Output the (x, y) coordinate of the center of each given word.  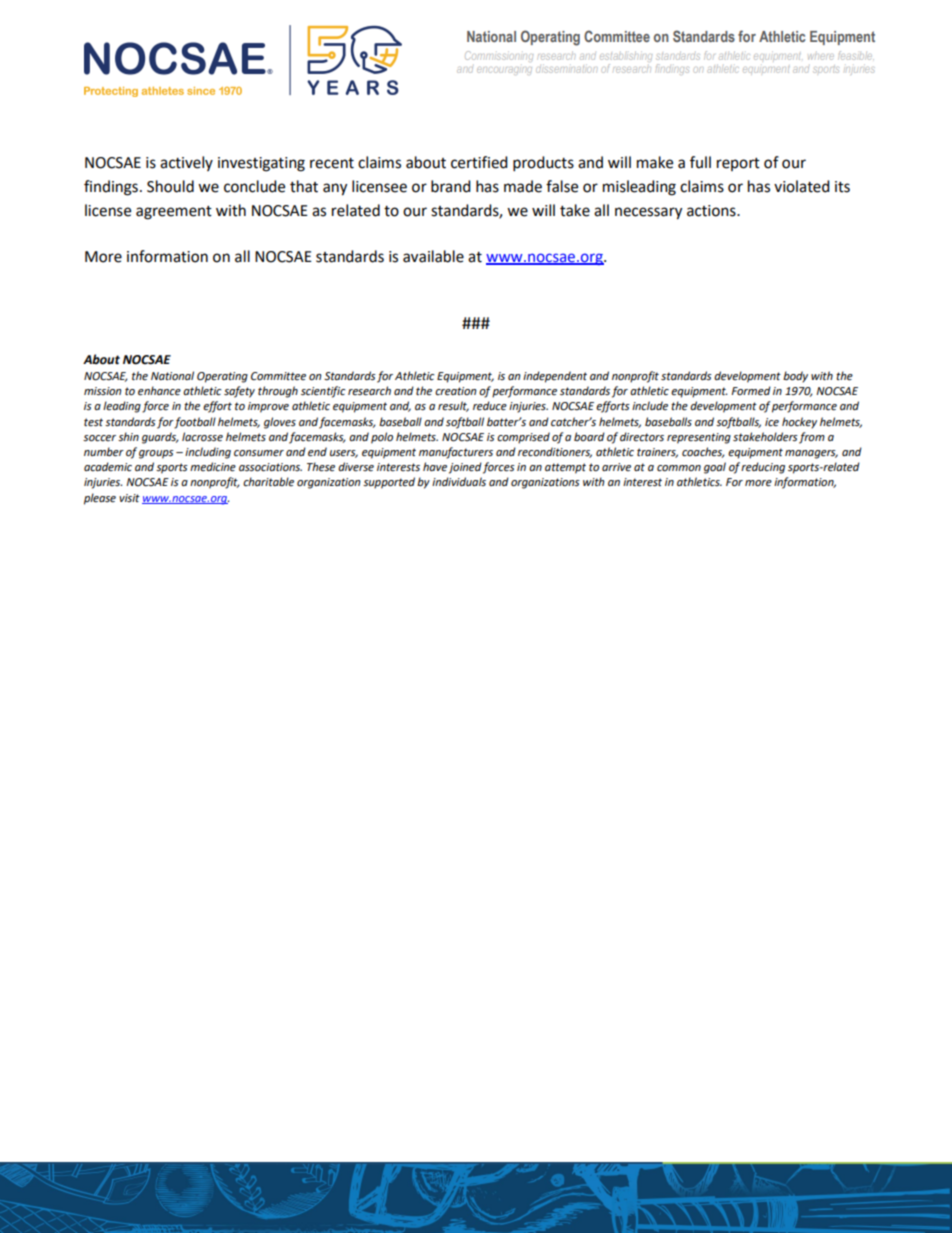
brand (451, 186)
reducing (763, 468)
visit (129, 498)
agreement (174, 213)
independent (555, 377)
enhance (159, 391)
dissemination (566, 69)
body (795, 377)
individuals (459, 481)
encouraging (504, 71)
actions (712, 211)
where (821, 57)
